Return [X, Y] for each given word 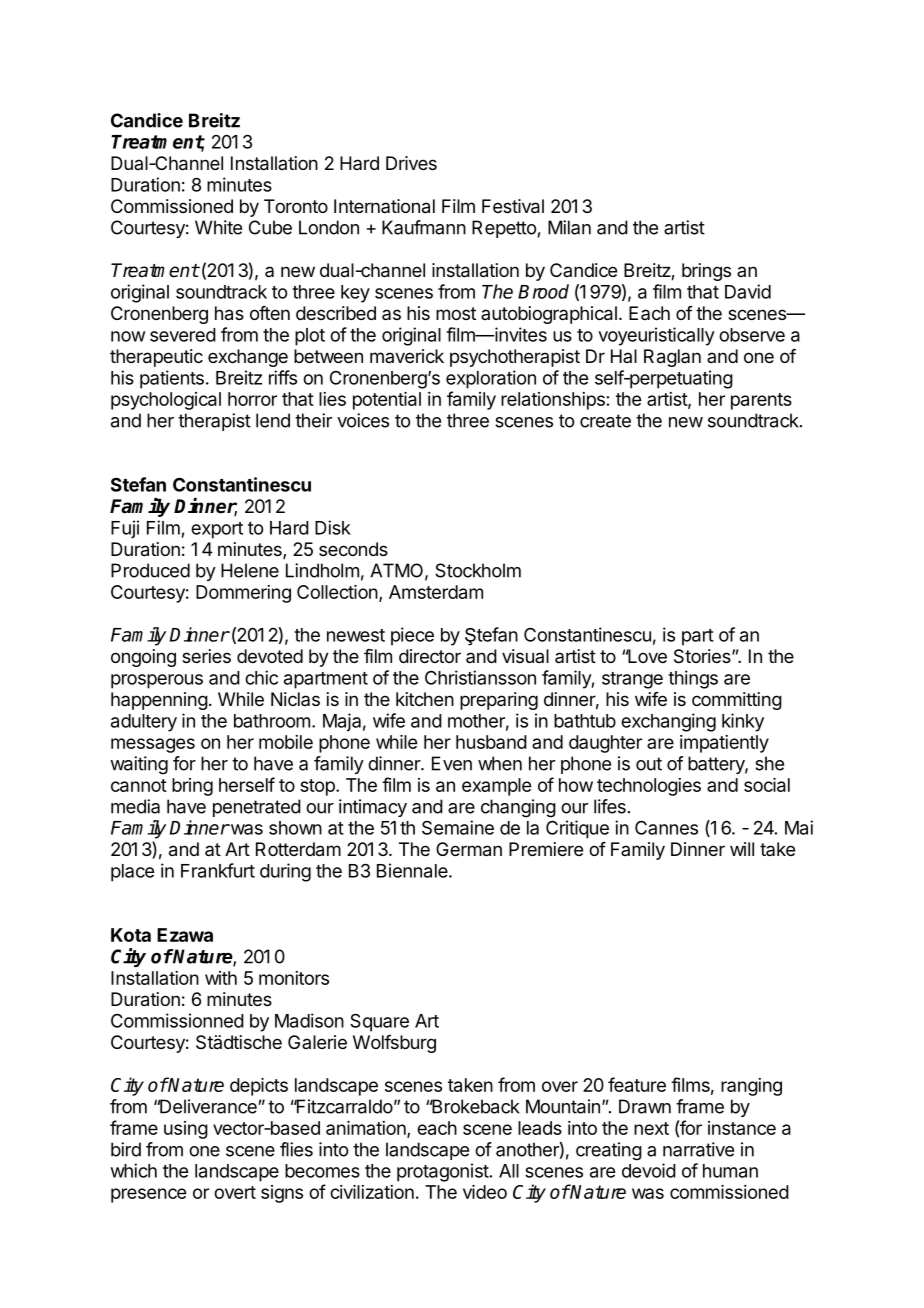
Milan [569, 227]
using [186, 1130]
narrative [698, 1149]
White [218, 227]
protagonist [443, 1172]
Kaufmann [424, 227]
